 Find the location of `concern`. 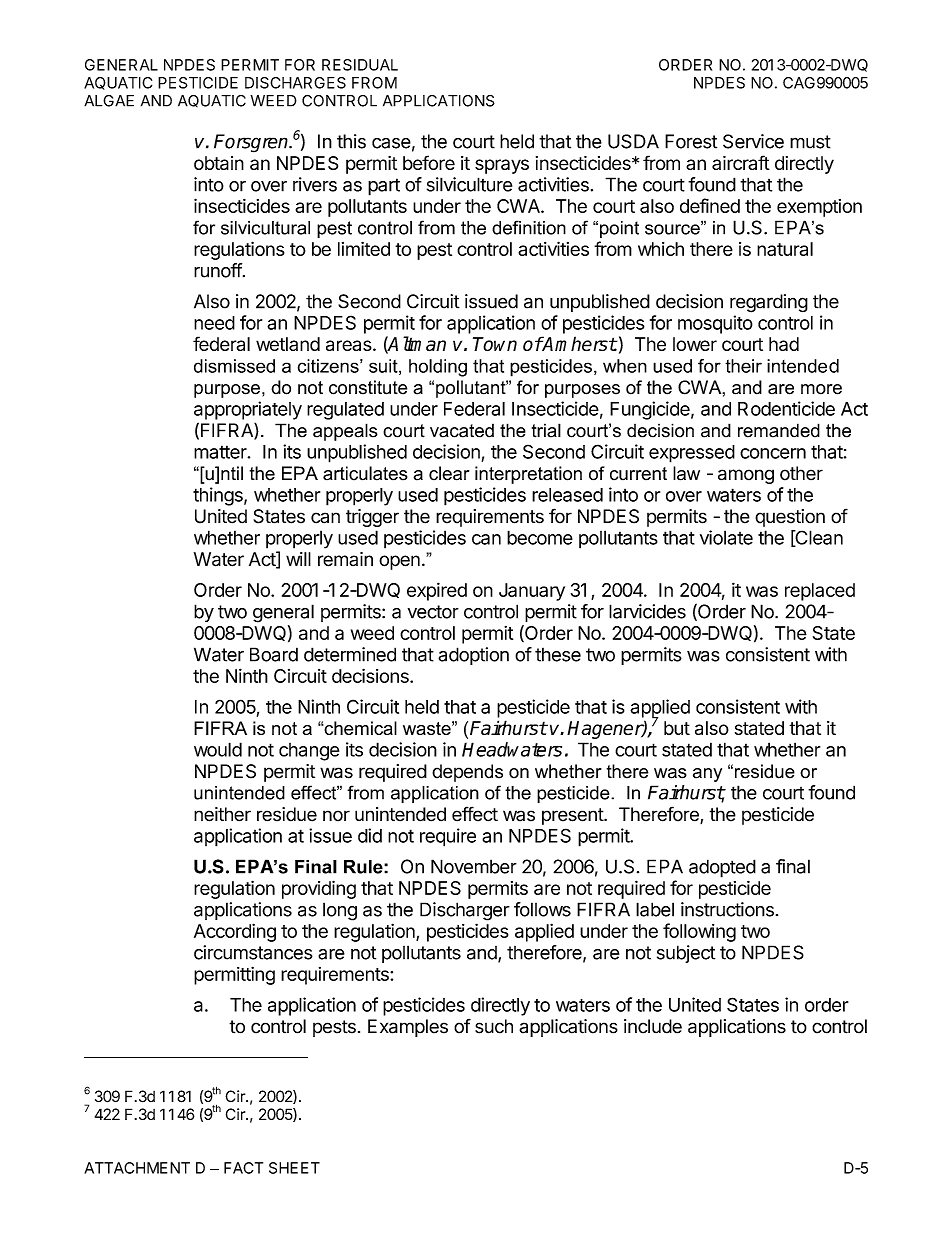

concern is located at coordinates (773, 453).
